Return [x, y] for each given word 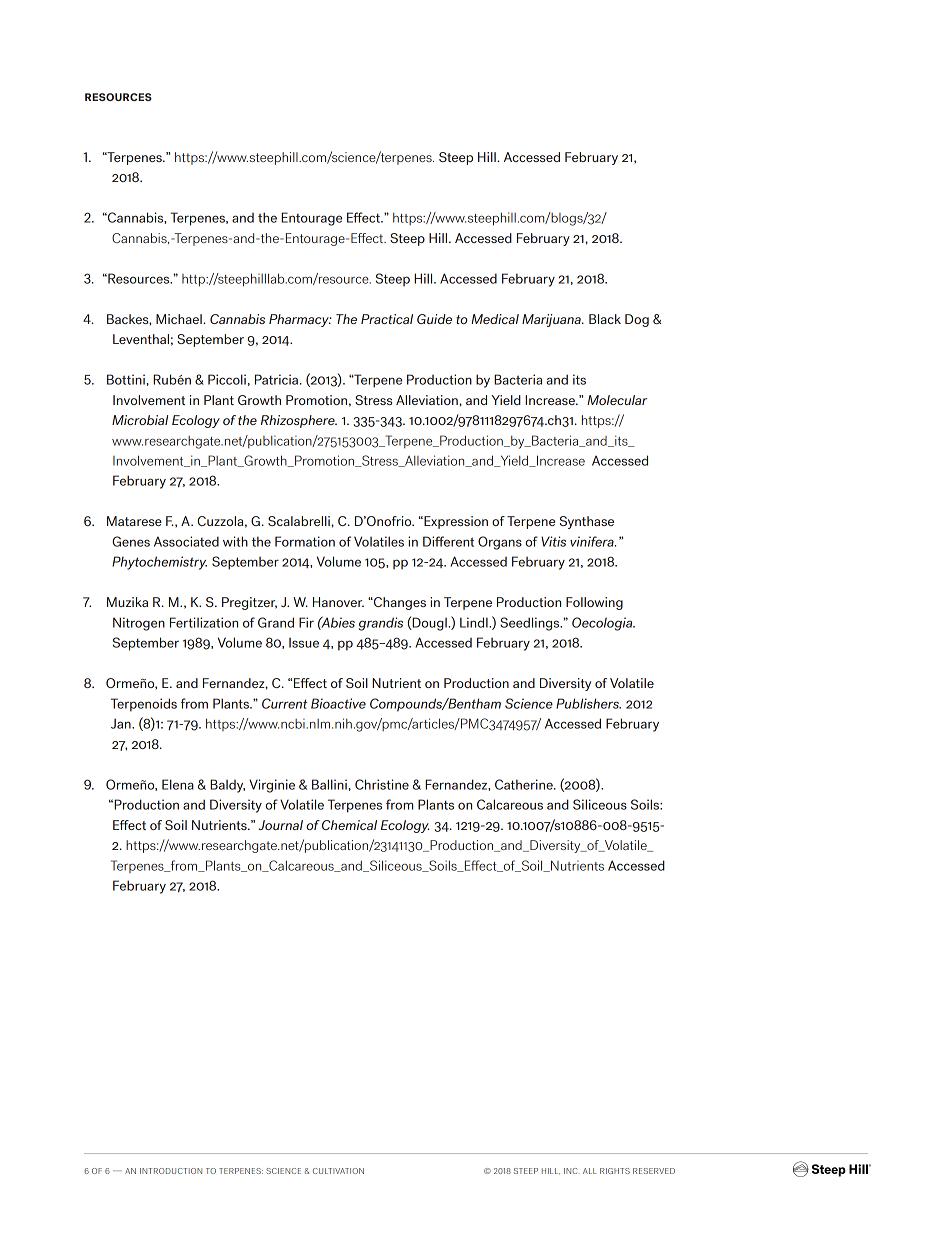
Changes [399, 603]
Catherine [525, 784]
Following [594, 603]
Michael [180, 319]
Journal [280, 825]
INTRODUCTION [171, 1171]
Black [605, 319]
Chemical [349, 825]
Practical [387, 319]
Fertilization [204, 622]
